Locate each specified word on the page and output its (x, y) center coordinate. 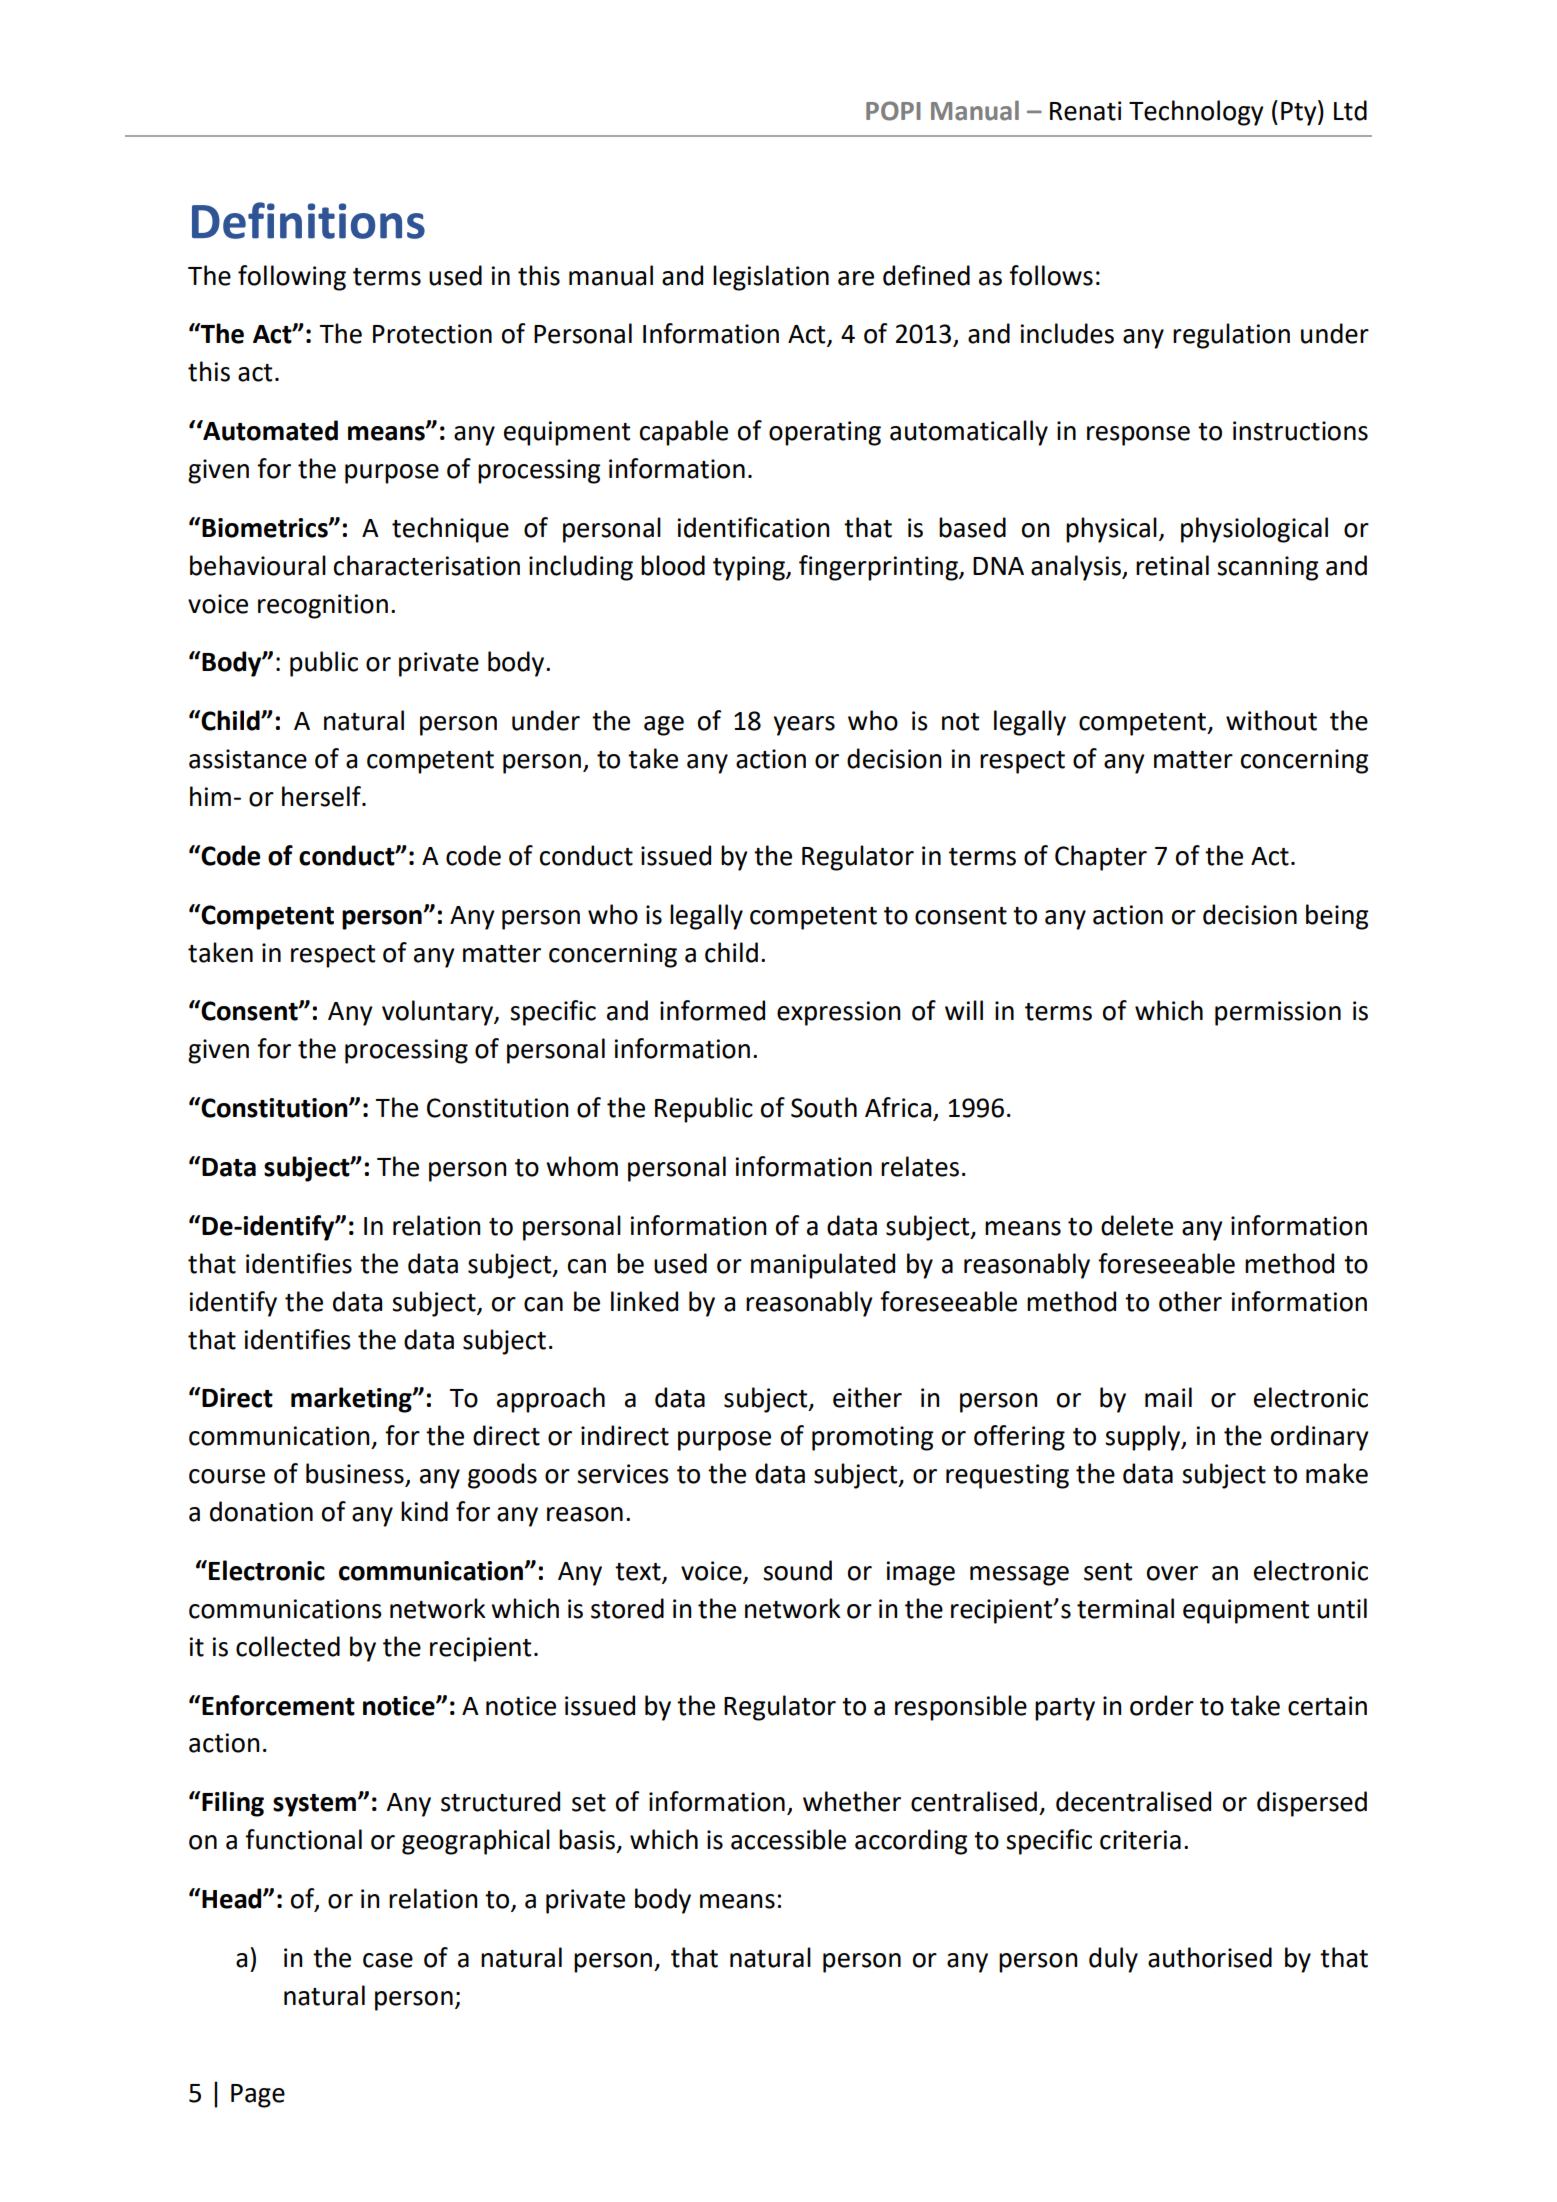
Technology (1196, 113)
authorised (1210, 1957)
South (824, 1107)
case (388, 1960)
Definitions (308, 220)
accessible (788, 1839)
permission (1278, 1013)
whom (582, 1166)
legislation (771, 278)
